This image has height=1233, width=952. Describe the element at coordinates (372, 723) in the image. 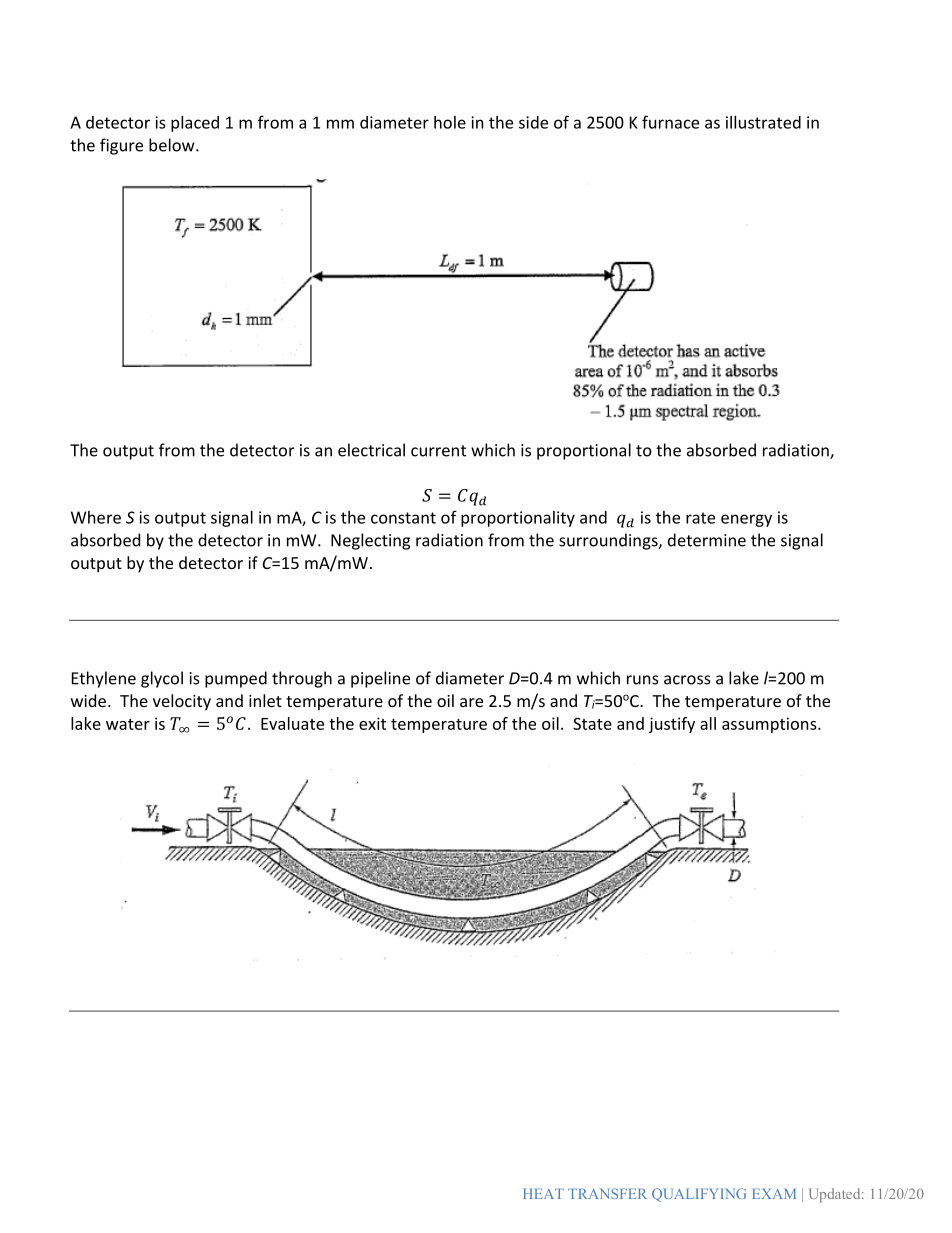

I see `exit` at that location.
